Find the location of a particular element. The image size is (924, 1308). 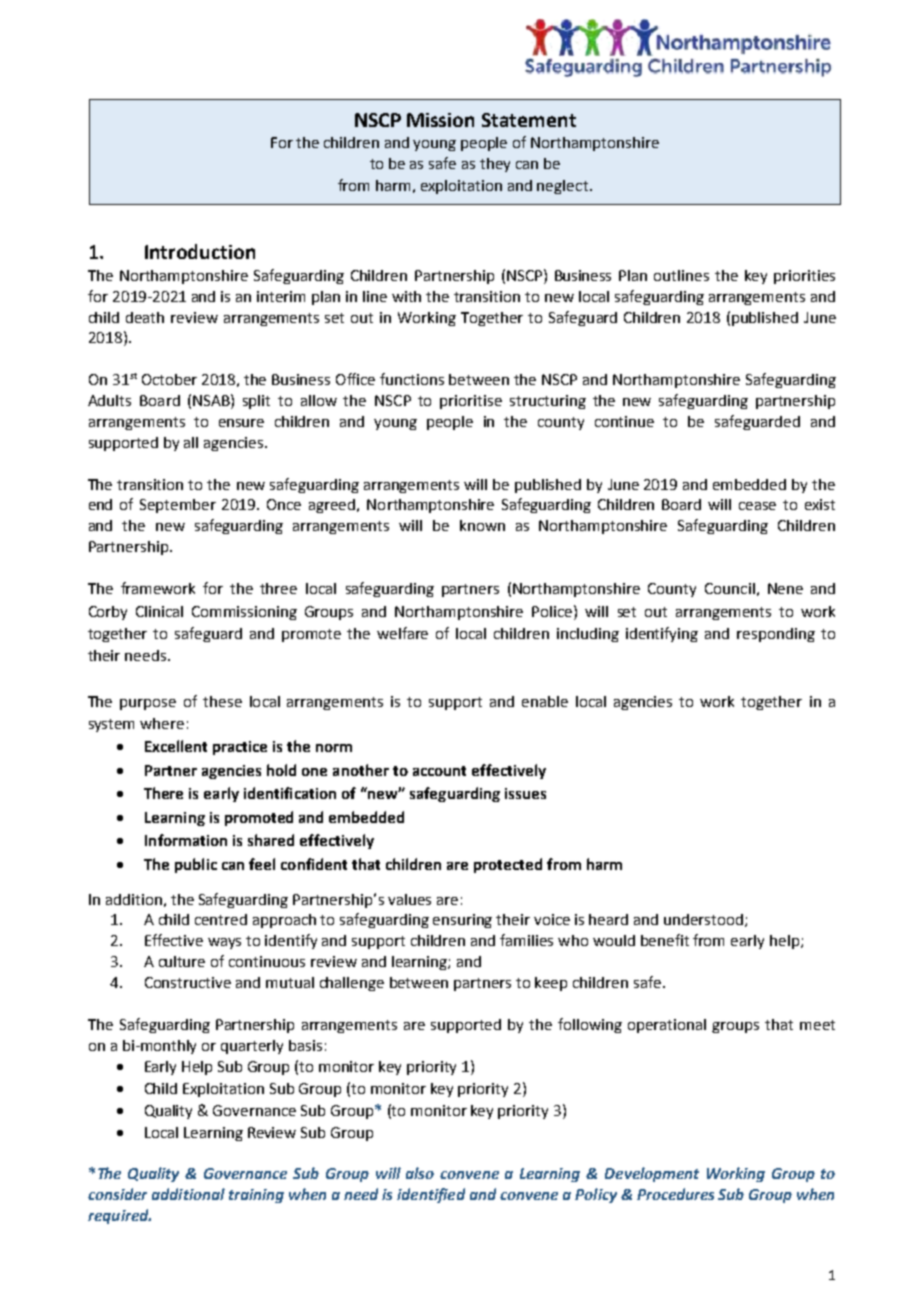

protected is located at coordinates (508, 865).
